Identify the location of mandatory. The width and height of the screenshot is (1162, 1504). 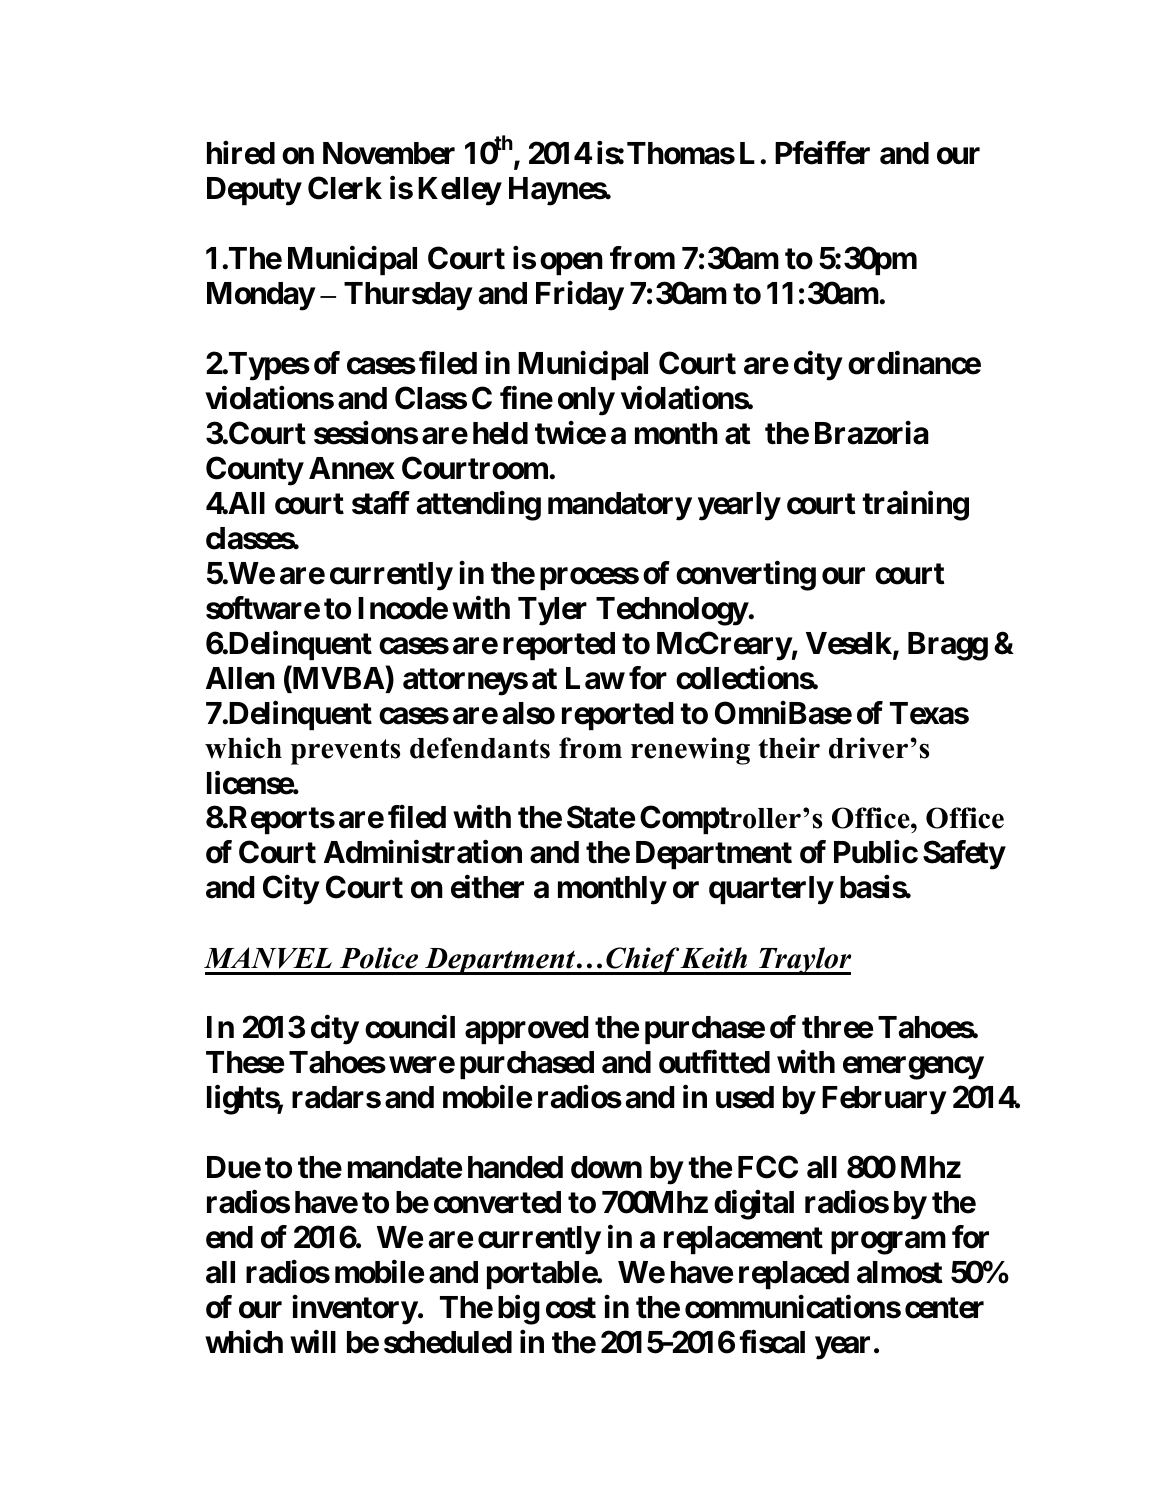
(620, 506).
